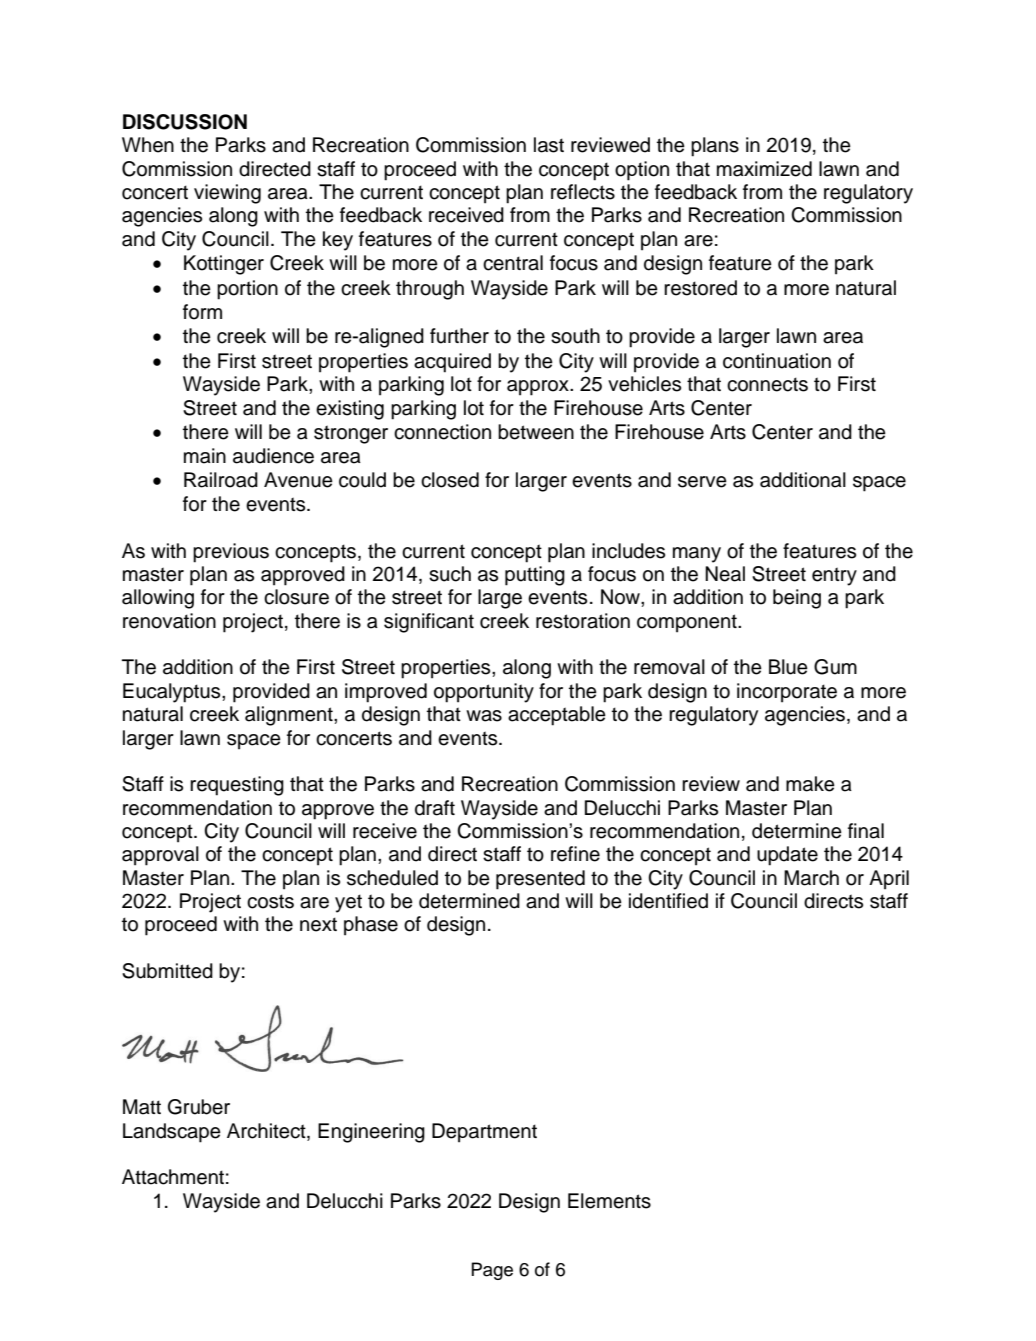 Image resolution: width=1036 pixels, height=1341 pixels. I want to click on Page, so click(492, 1271).
